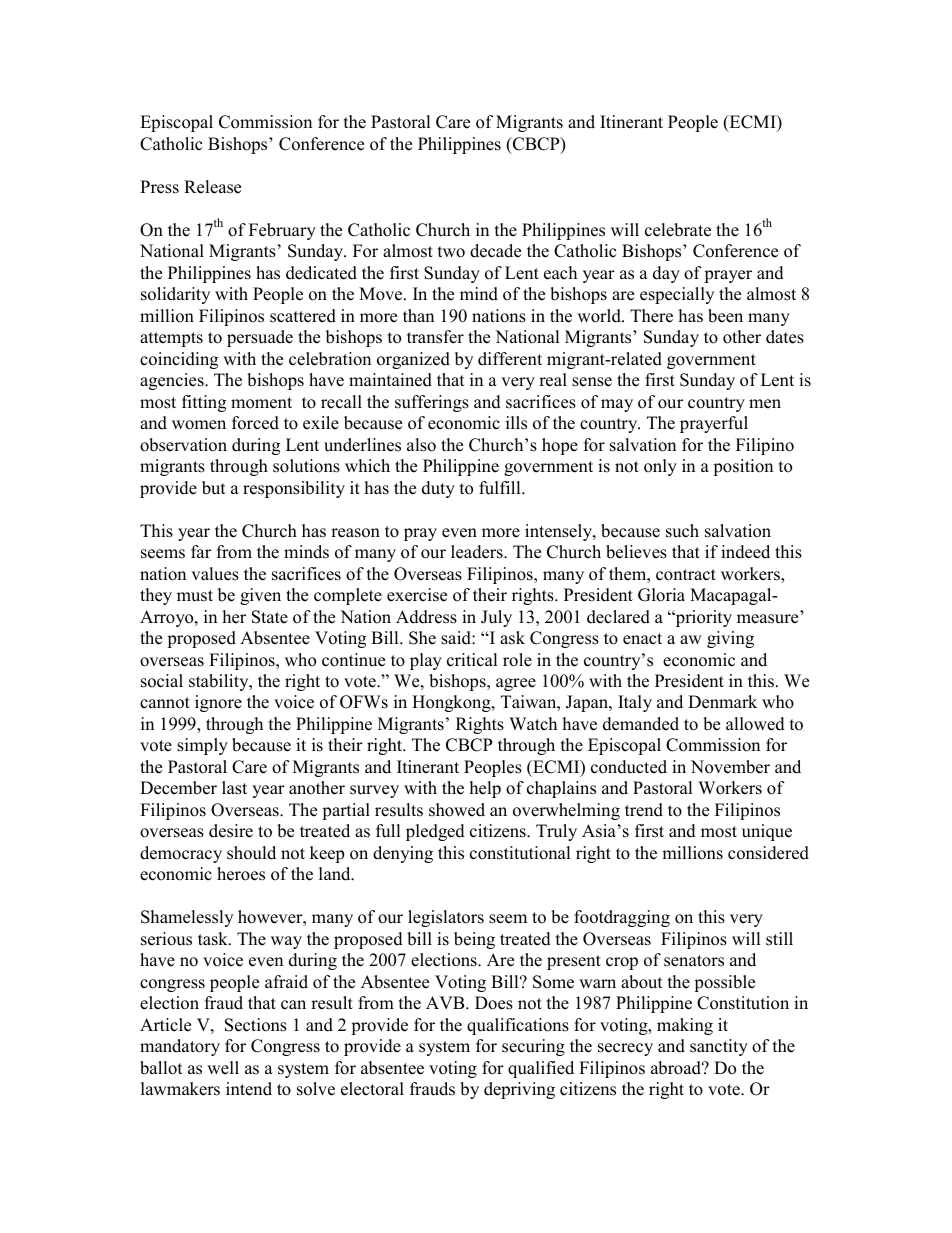  I want to click on sanctity, so click(719, 1047).
